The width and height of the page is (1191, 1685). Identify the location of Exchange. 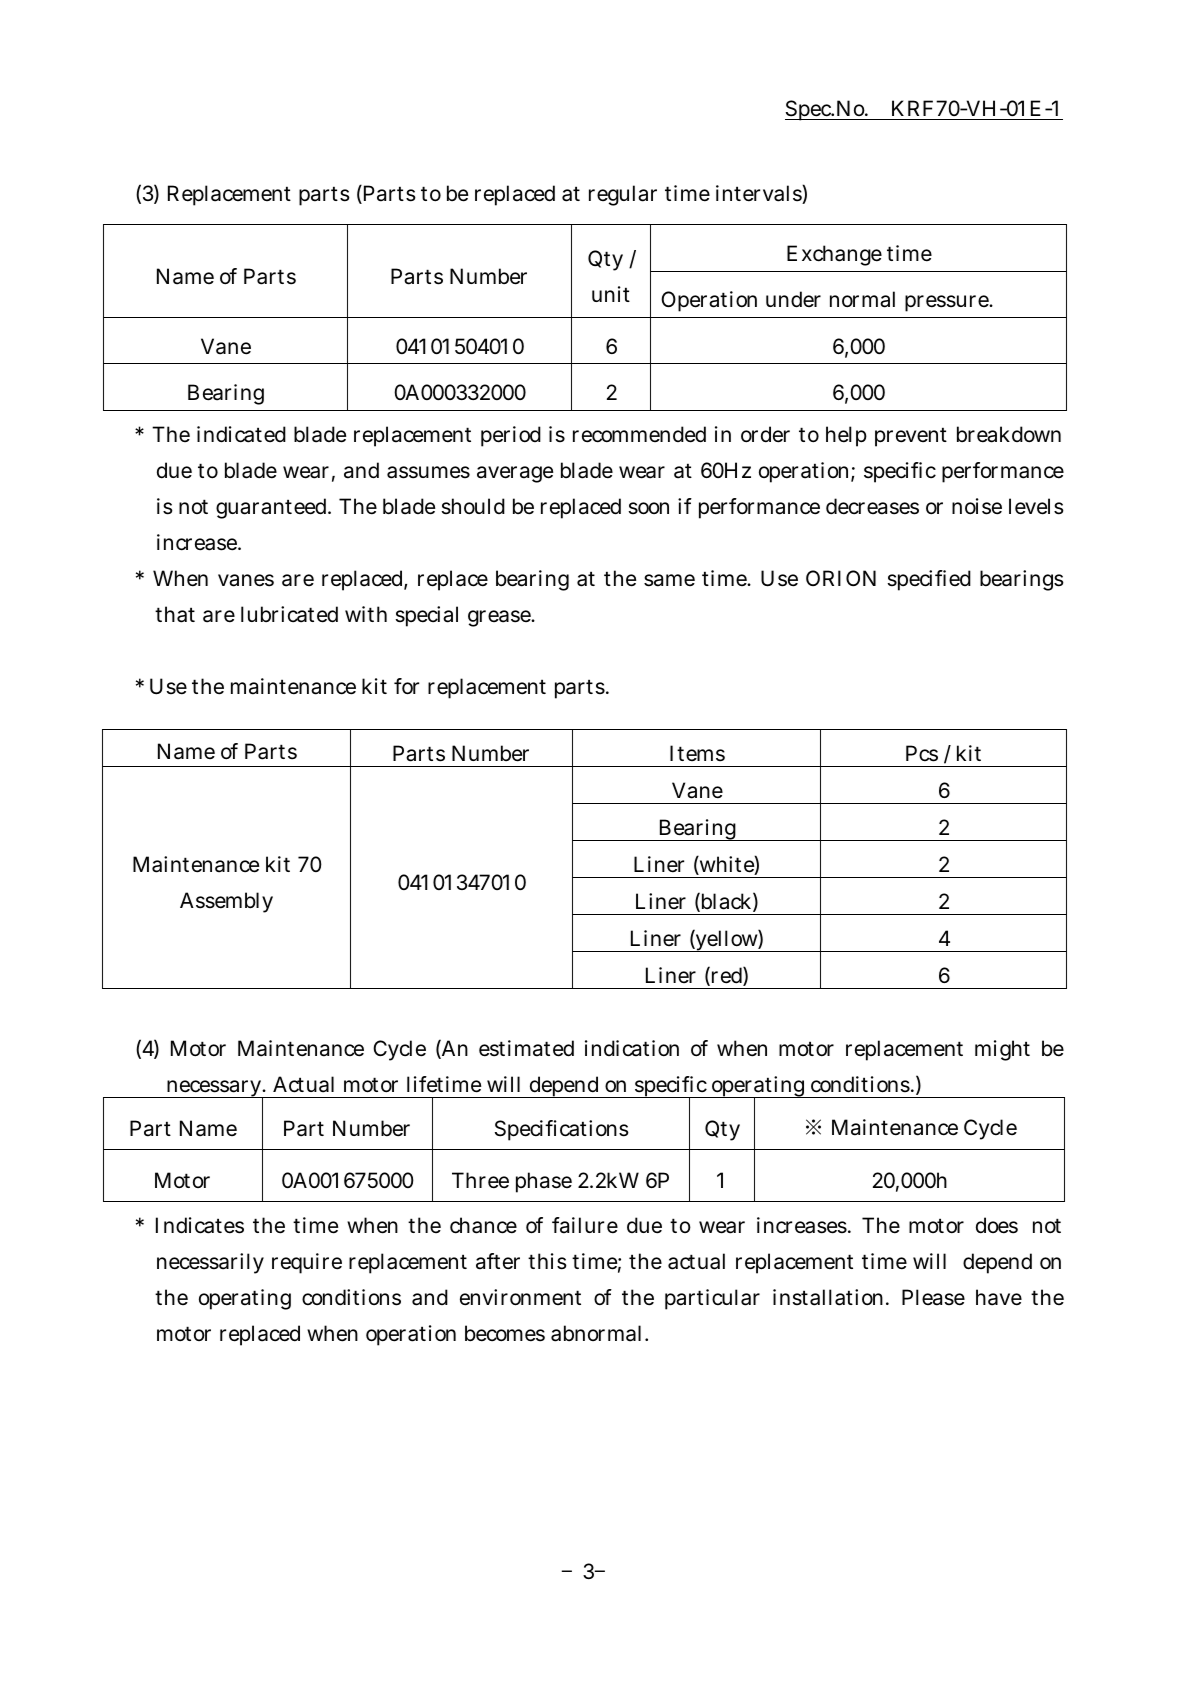
(834, 255).
